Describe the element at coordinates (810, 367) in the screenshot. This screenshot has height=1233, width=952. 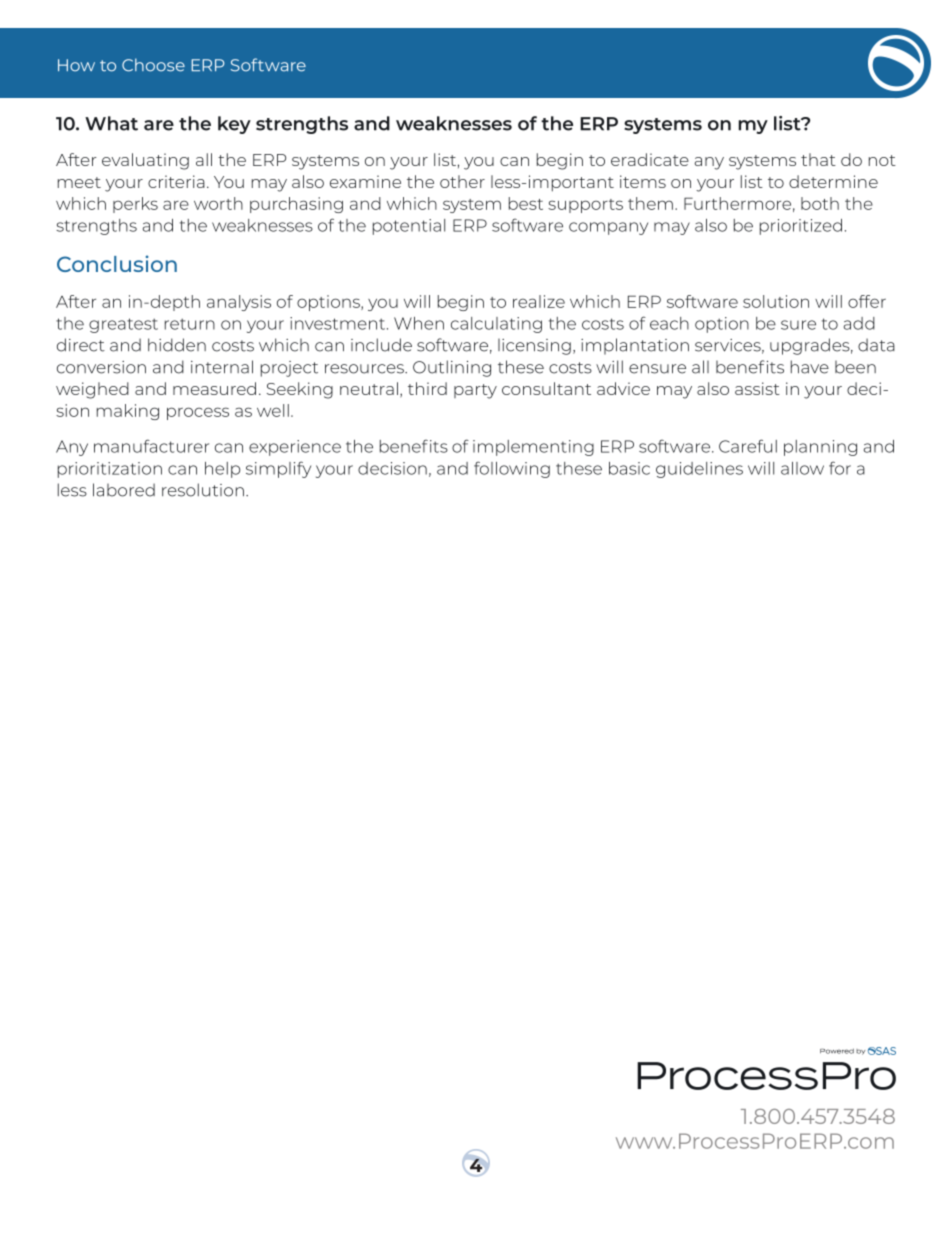
I see `have` at that location.
